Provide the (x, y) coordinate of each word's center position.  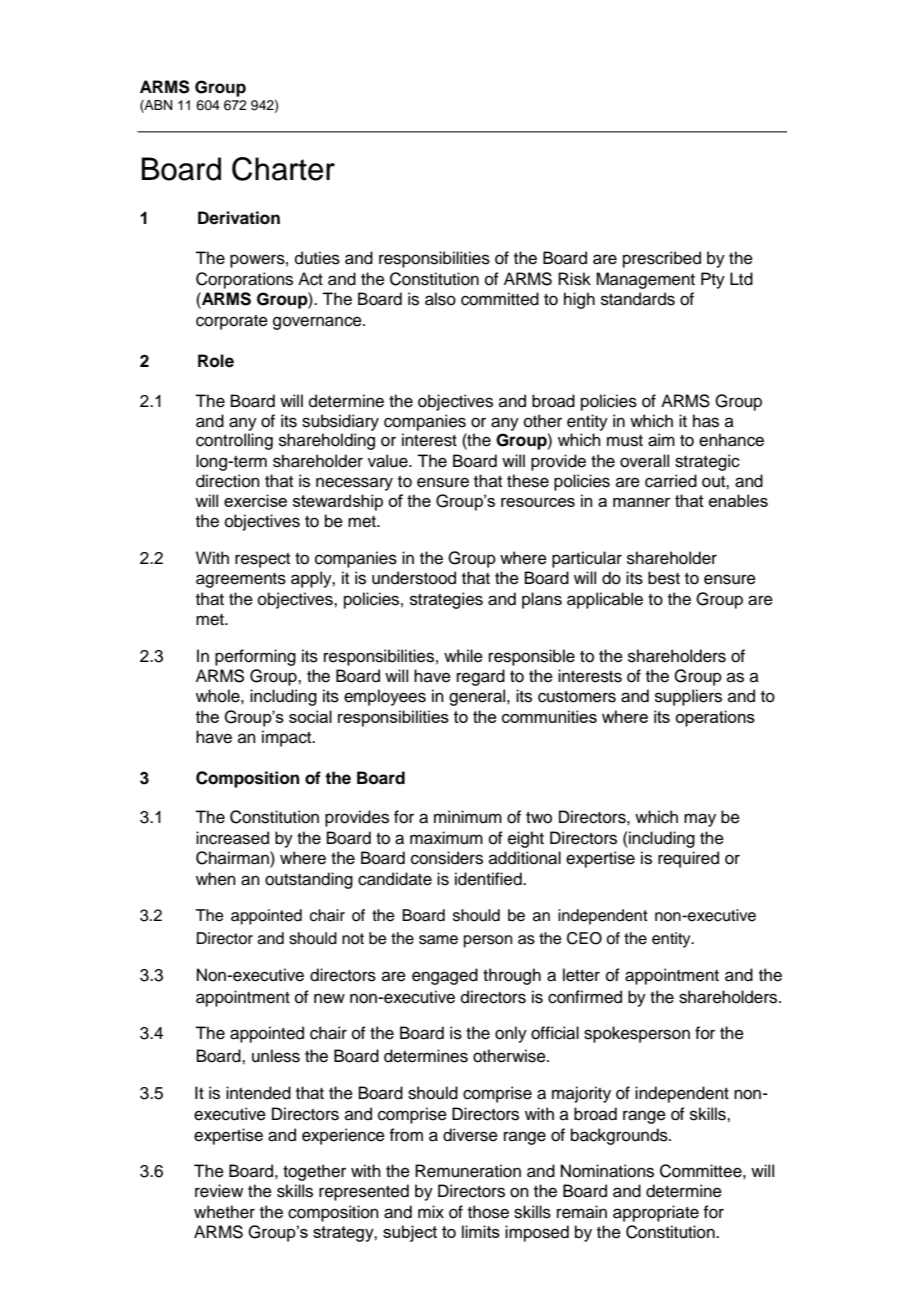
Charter (283, 169)
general (478, 697)
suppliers (688, 697)
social (310, 716)
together (314, 1172)
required (688, 859)
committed (500, 299)
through (512, 976)
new (329, 998)
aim (661, 440)
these (528, 481)
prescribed (662, 259)
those (488, 1212)
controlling (234, 441)
